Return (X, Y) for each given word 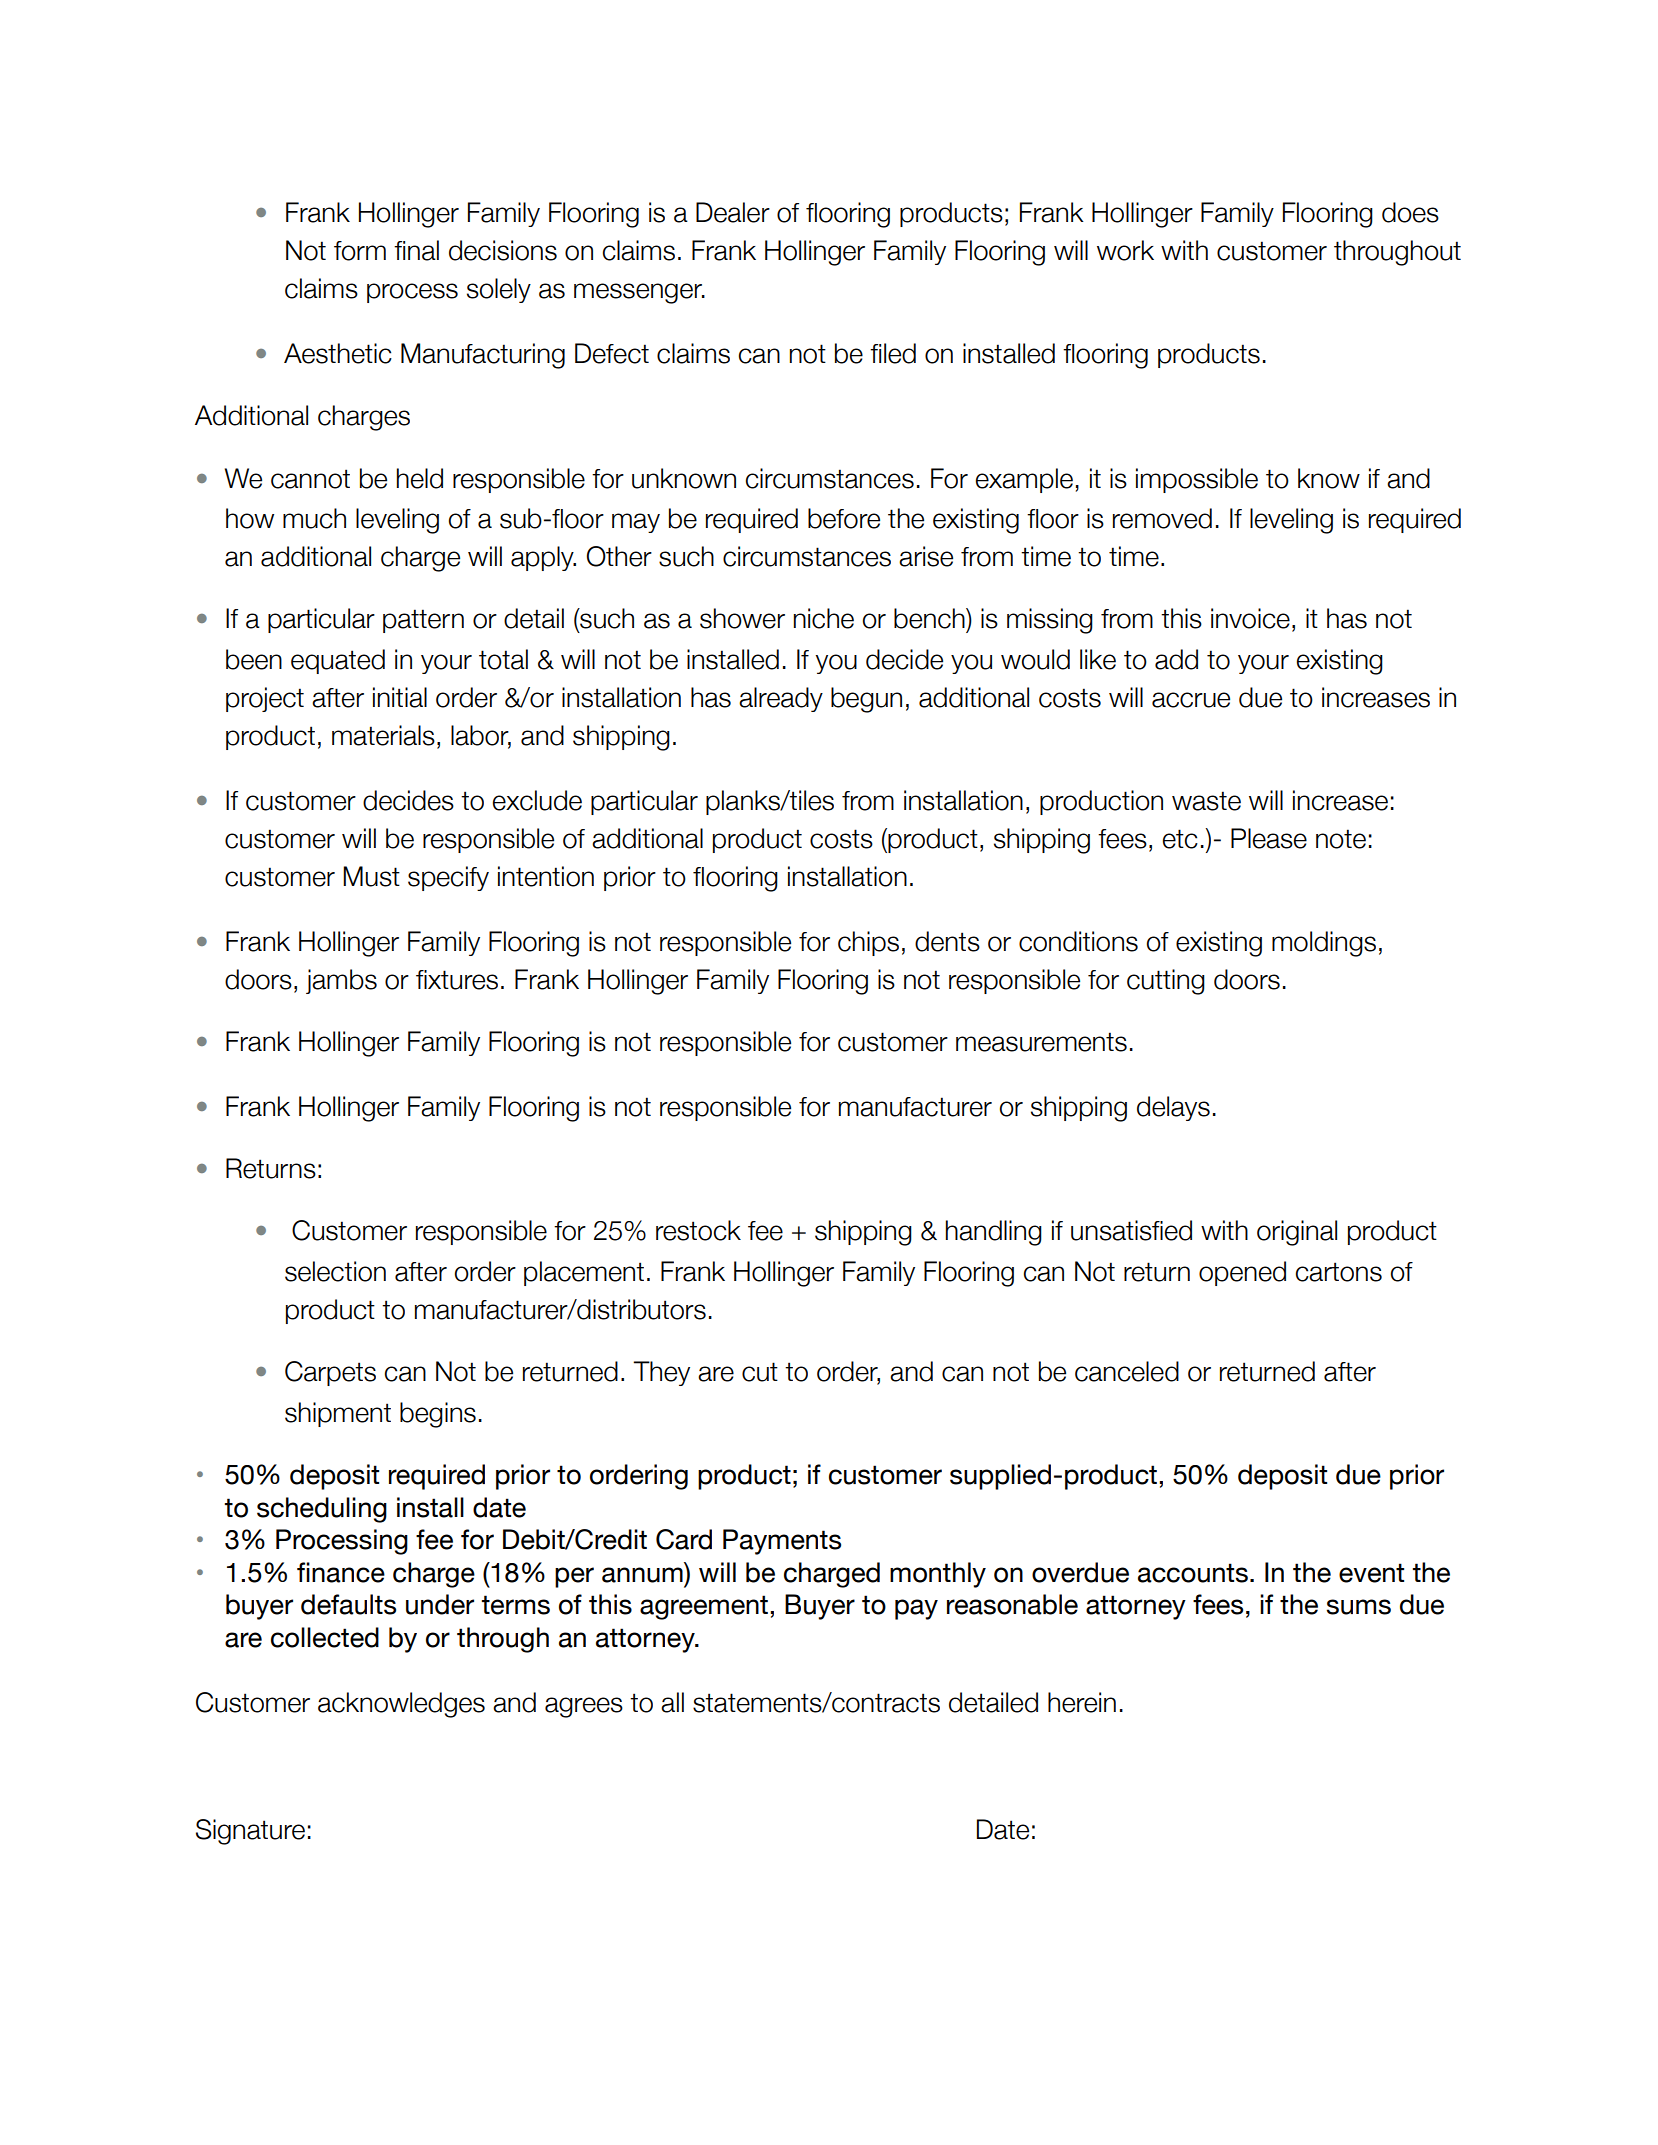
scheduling (322, 1510)
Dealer (733, 212)
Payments (782, 1542)
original (1297, 1233)
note (1341, 839)
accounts (1193, 1573)
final (416, 250)
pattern (423, 621)
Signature (250, 1832)
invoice (1250, 618)
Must (371, 876)
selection (335, 1271)
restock (698, 1230)
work (1125, 250)
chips (868, 943)
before (844, 518)
